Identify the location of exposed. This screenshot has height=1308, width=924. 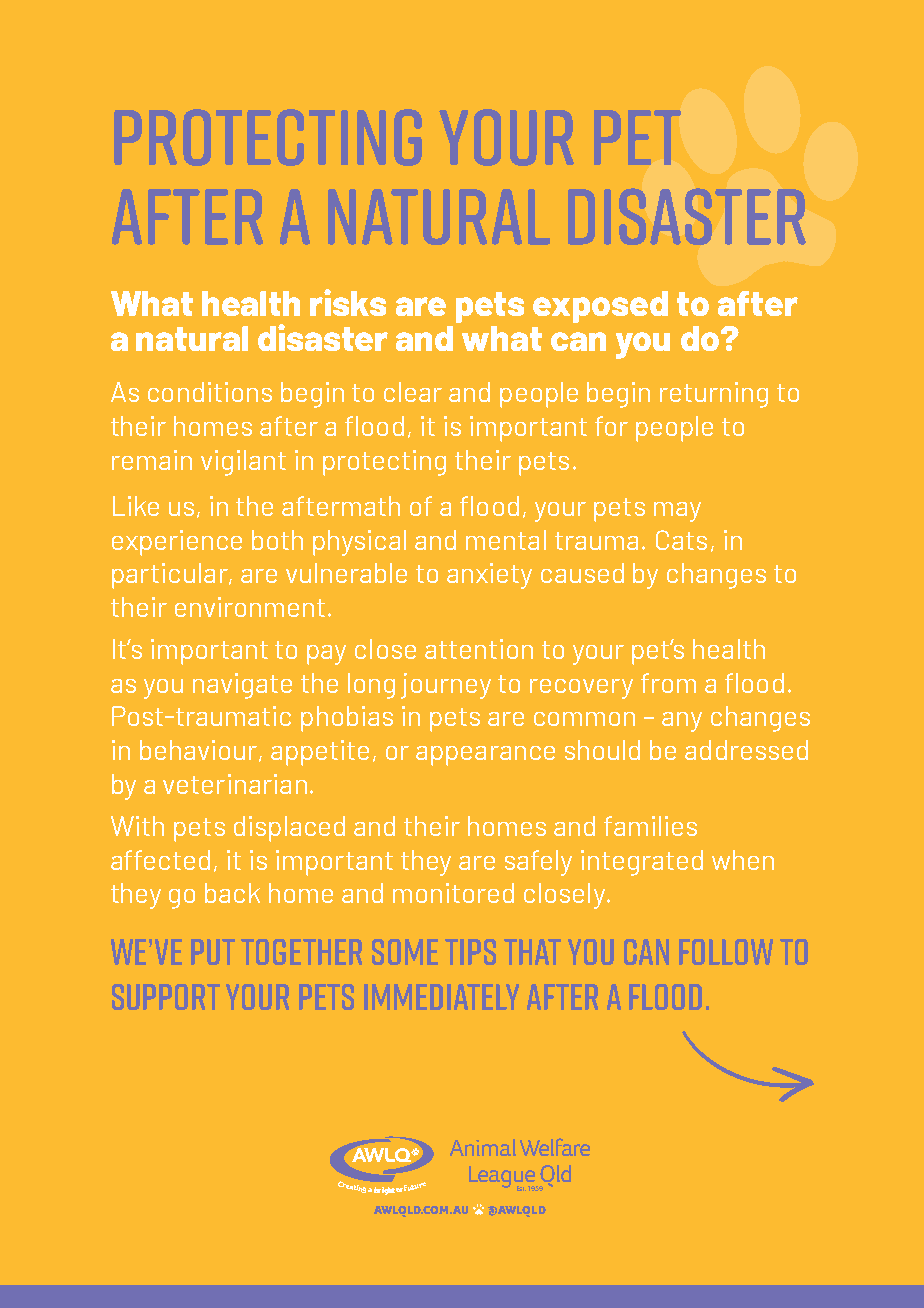
(600, 307).
